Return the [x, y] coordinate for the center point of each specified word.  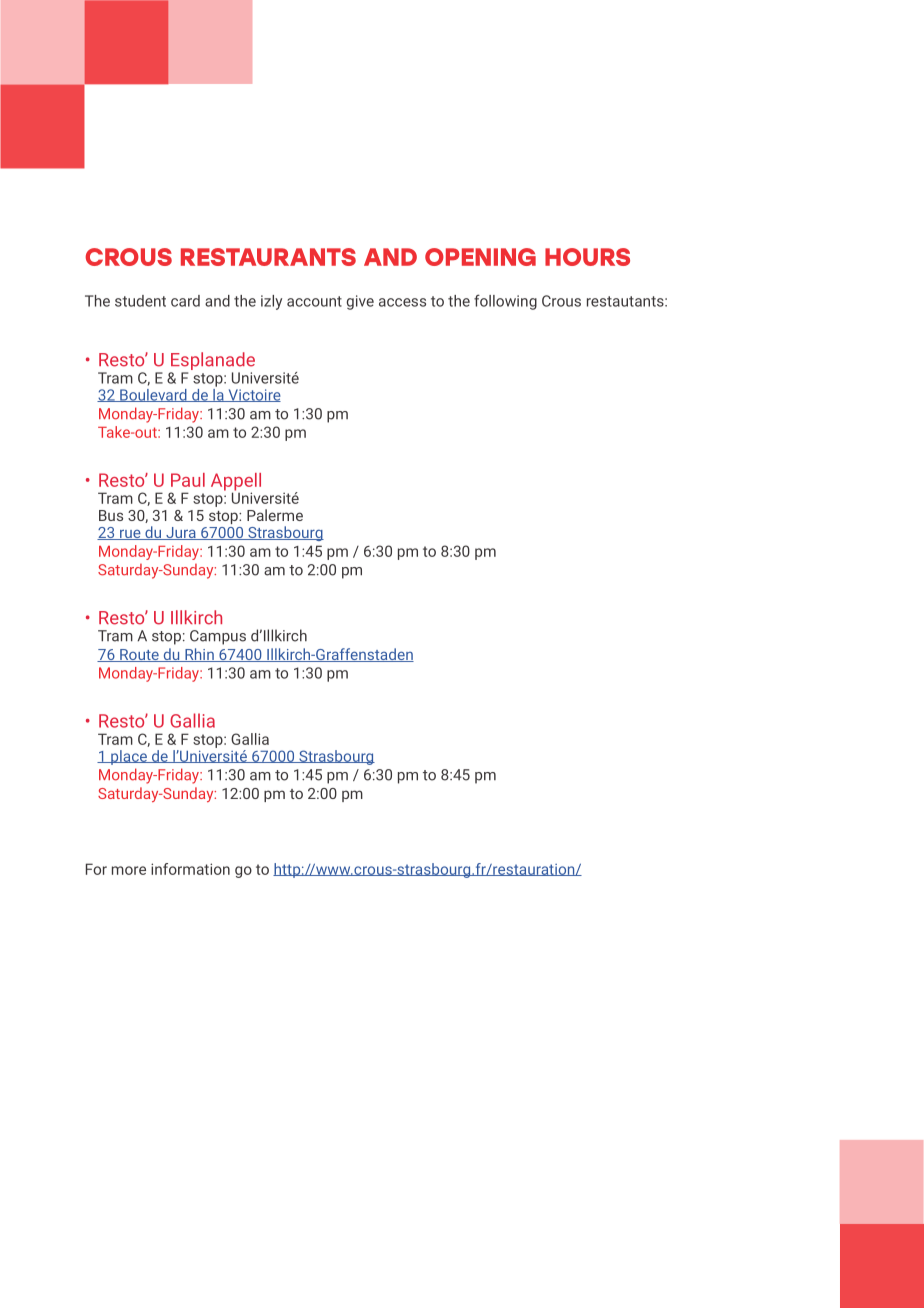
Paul [188, 480]
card [185, 301]
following [505, 302]
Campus [218, 637]
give [360, 302]
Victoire [253, 395]
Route [139, 655]
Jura [181, 533]
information [190, 869]
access [402, 302]
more [129, 870]
